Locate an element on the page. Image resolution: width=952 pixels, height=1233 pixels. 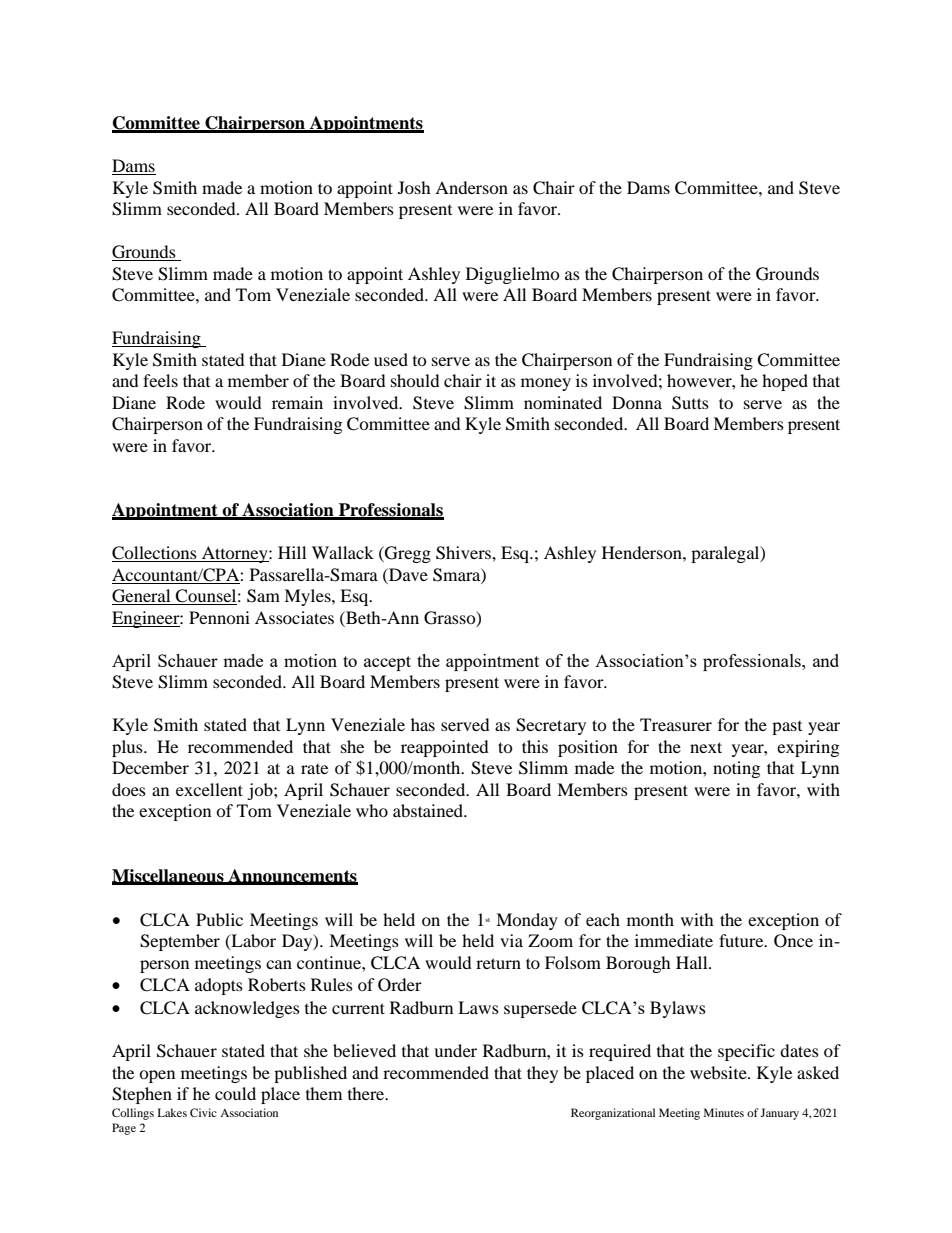
under is located at coordinates (455, 1050).
